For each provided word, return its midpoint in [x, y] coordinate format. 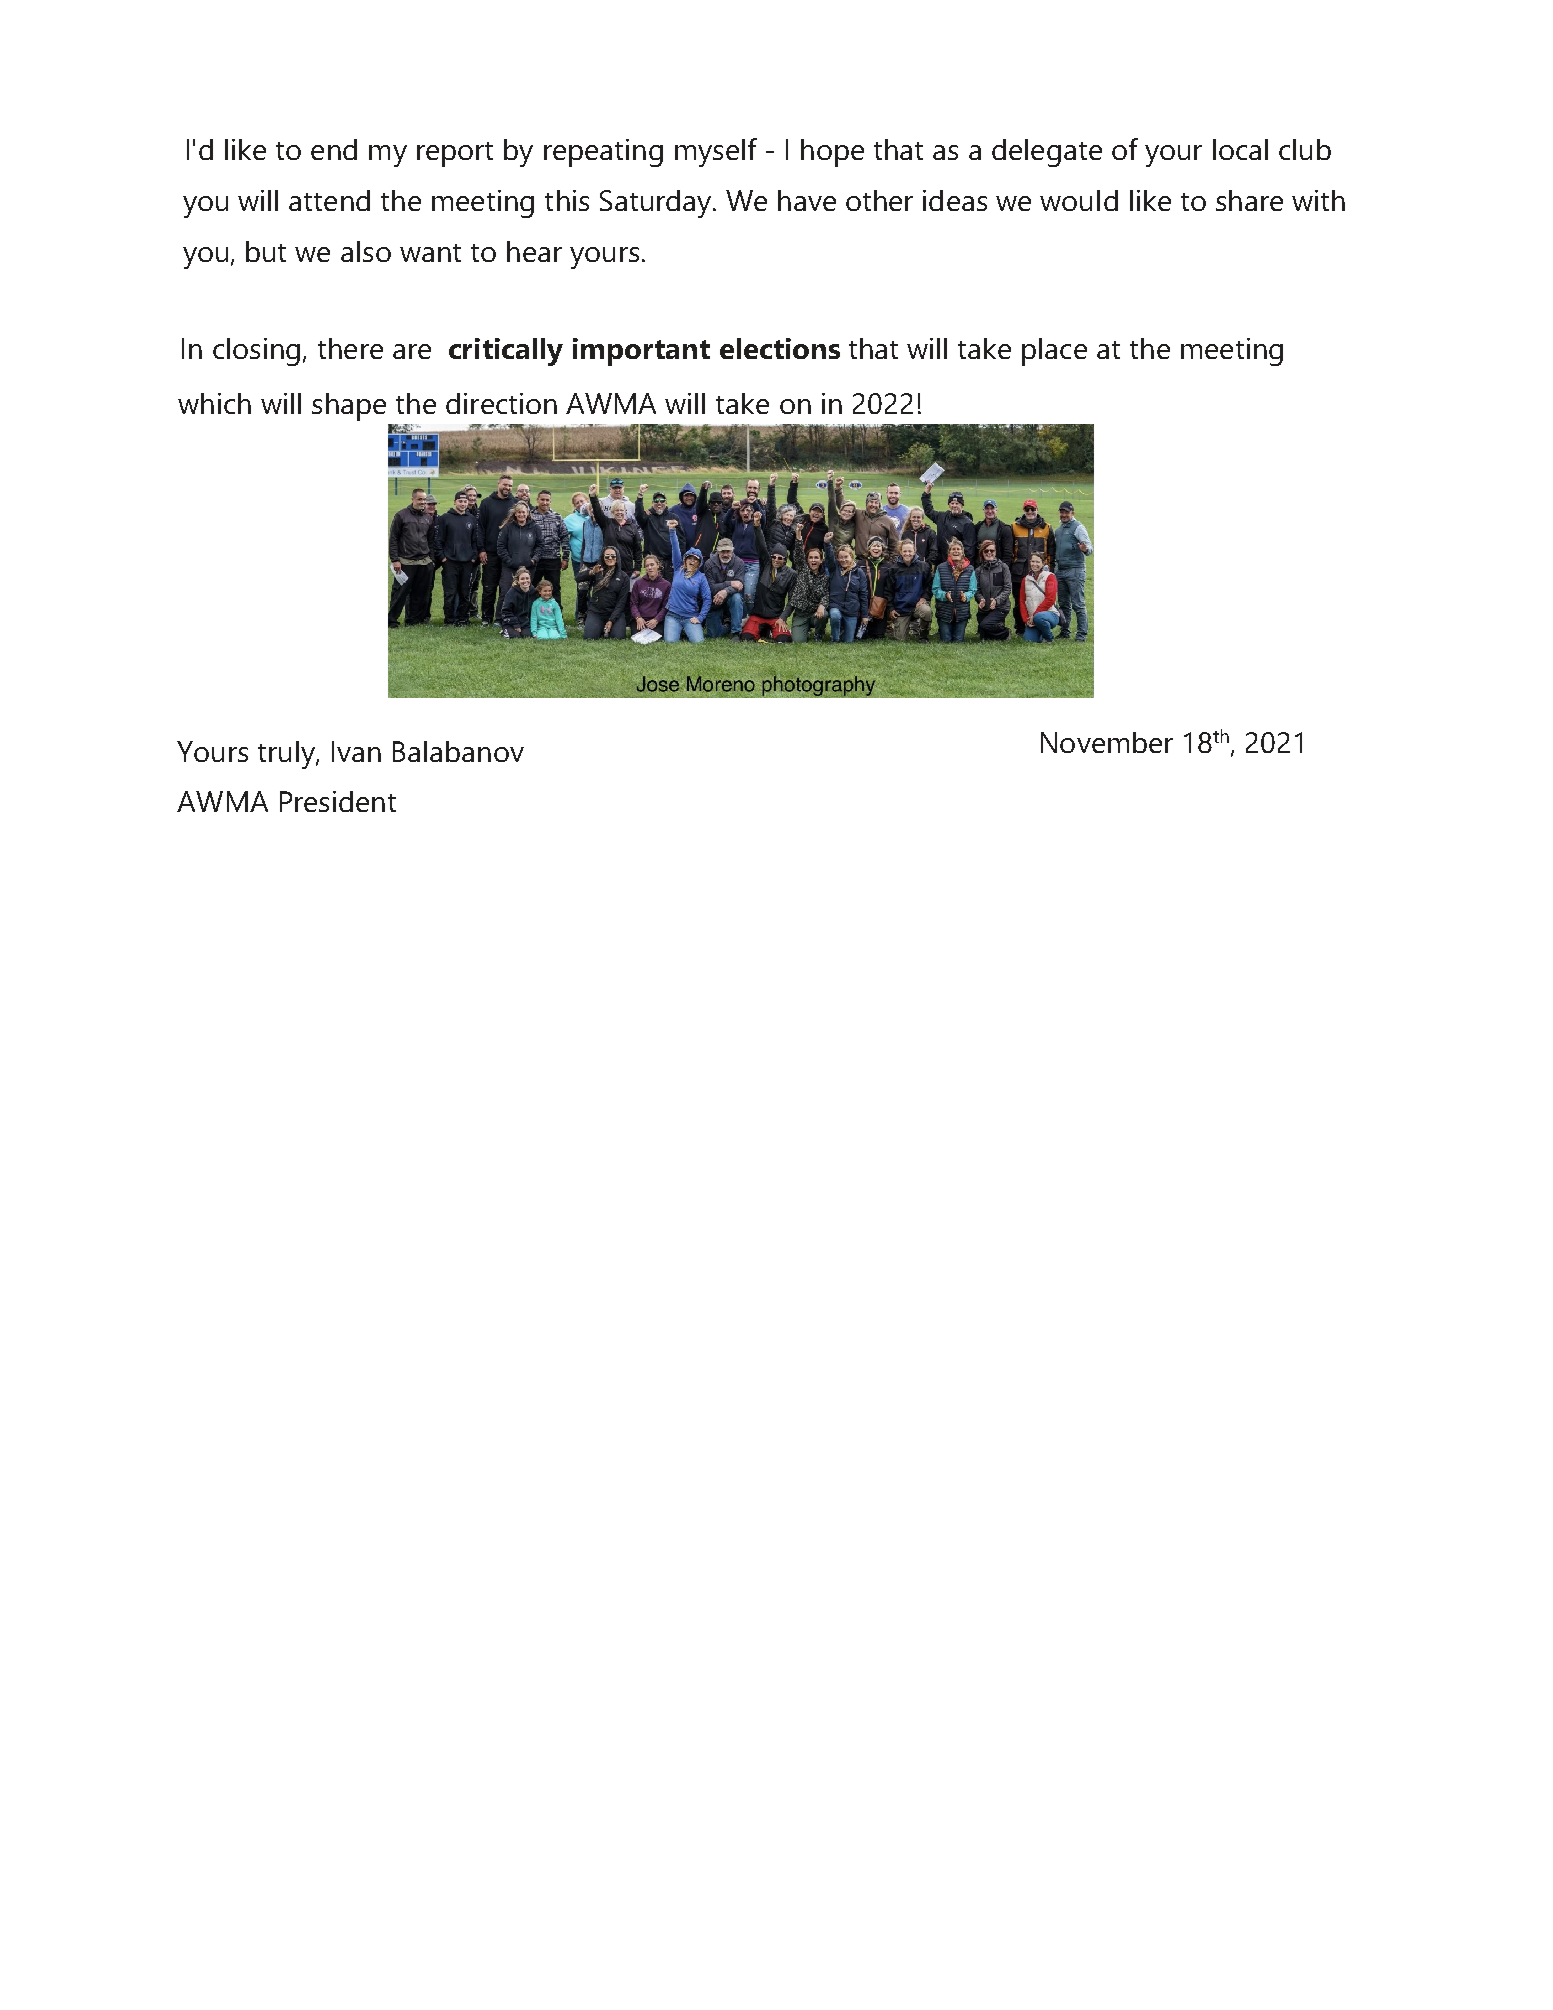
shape [349, 407]
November [1107, 742]
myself [716, 152]
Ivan [356, 751]
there [350, 348]
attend [329, 200]
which [214, 403]
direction [501, 403]
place [1054, 352]
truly [287, 755]
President [338, 801]
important [641, 352]
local [1240, 149]
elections [780, 348]
